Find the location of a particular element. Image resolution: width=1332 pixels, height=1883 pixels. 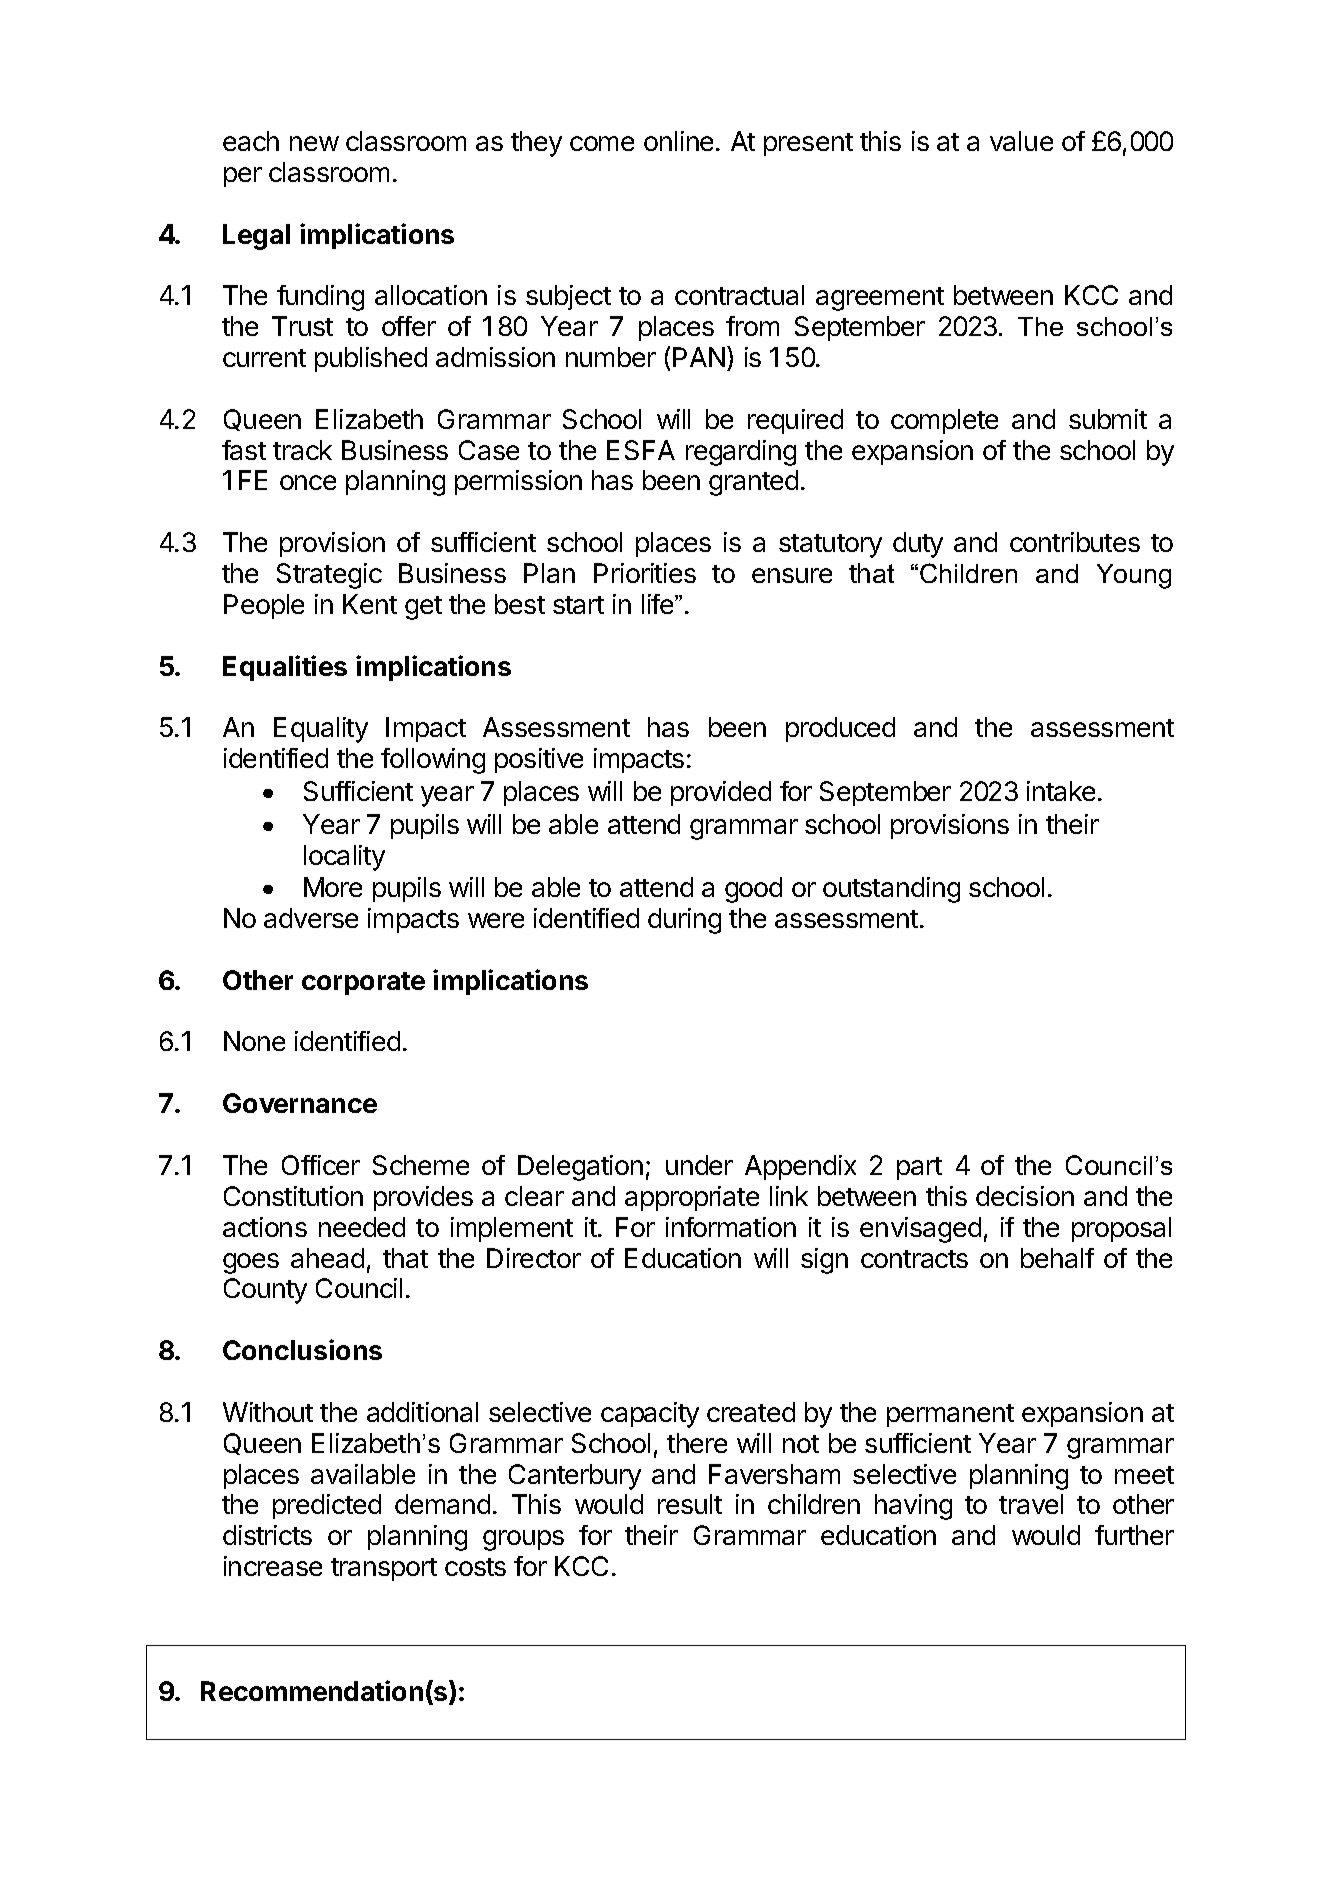

locality is located at coordinates (344, 858).
